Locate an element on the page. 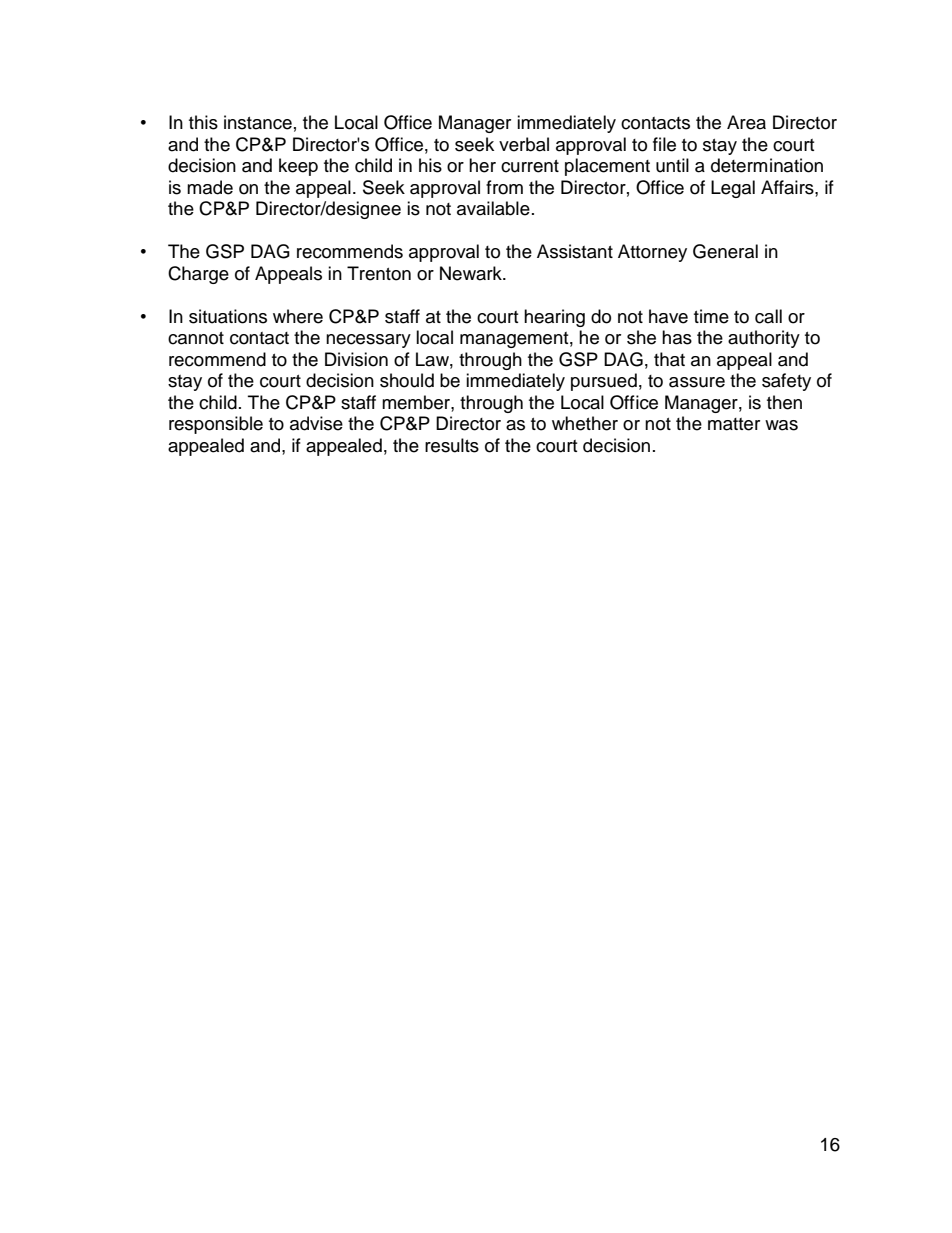 The width and height of the document is (952, 1233). Newark is located at coordinates (472, 273).
